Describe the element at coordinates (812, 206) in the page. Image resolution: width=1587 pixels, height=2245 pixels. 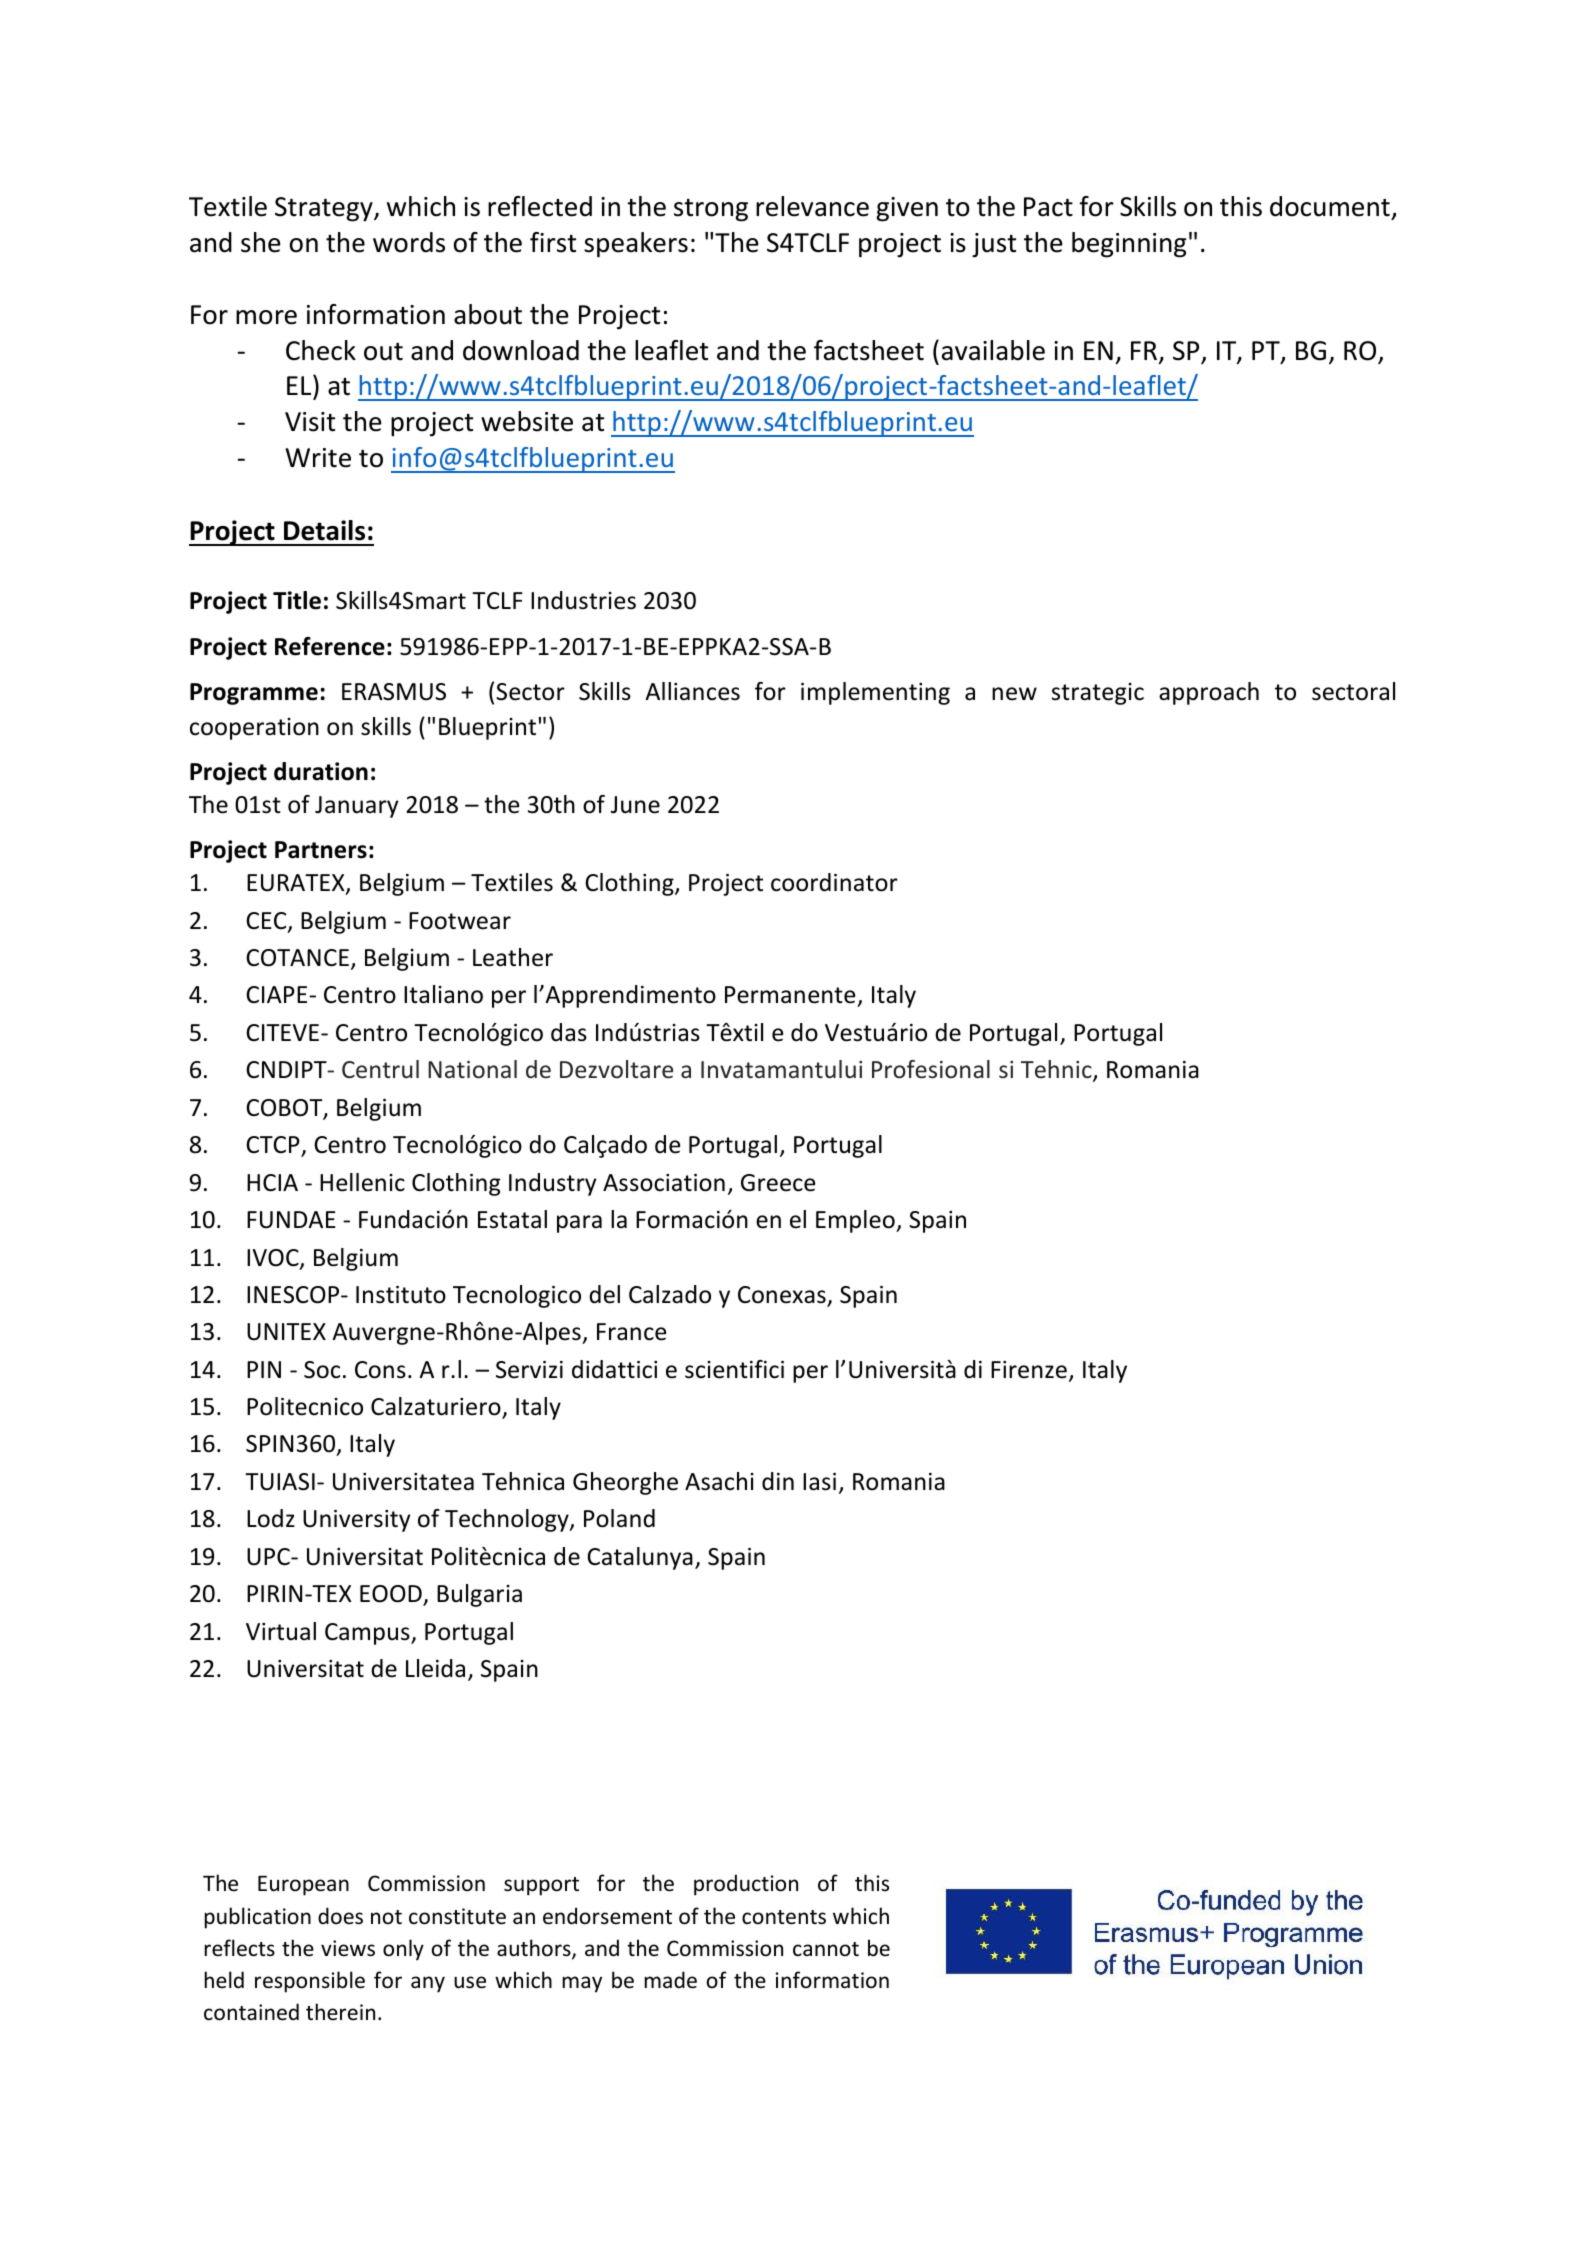
I see `relevance` at that location.
